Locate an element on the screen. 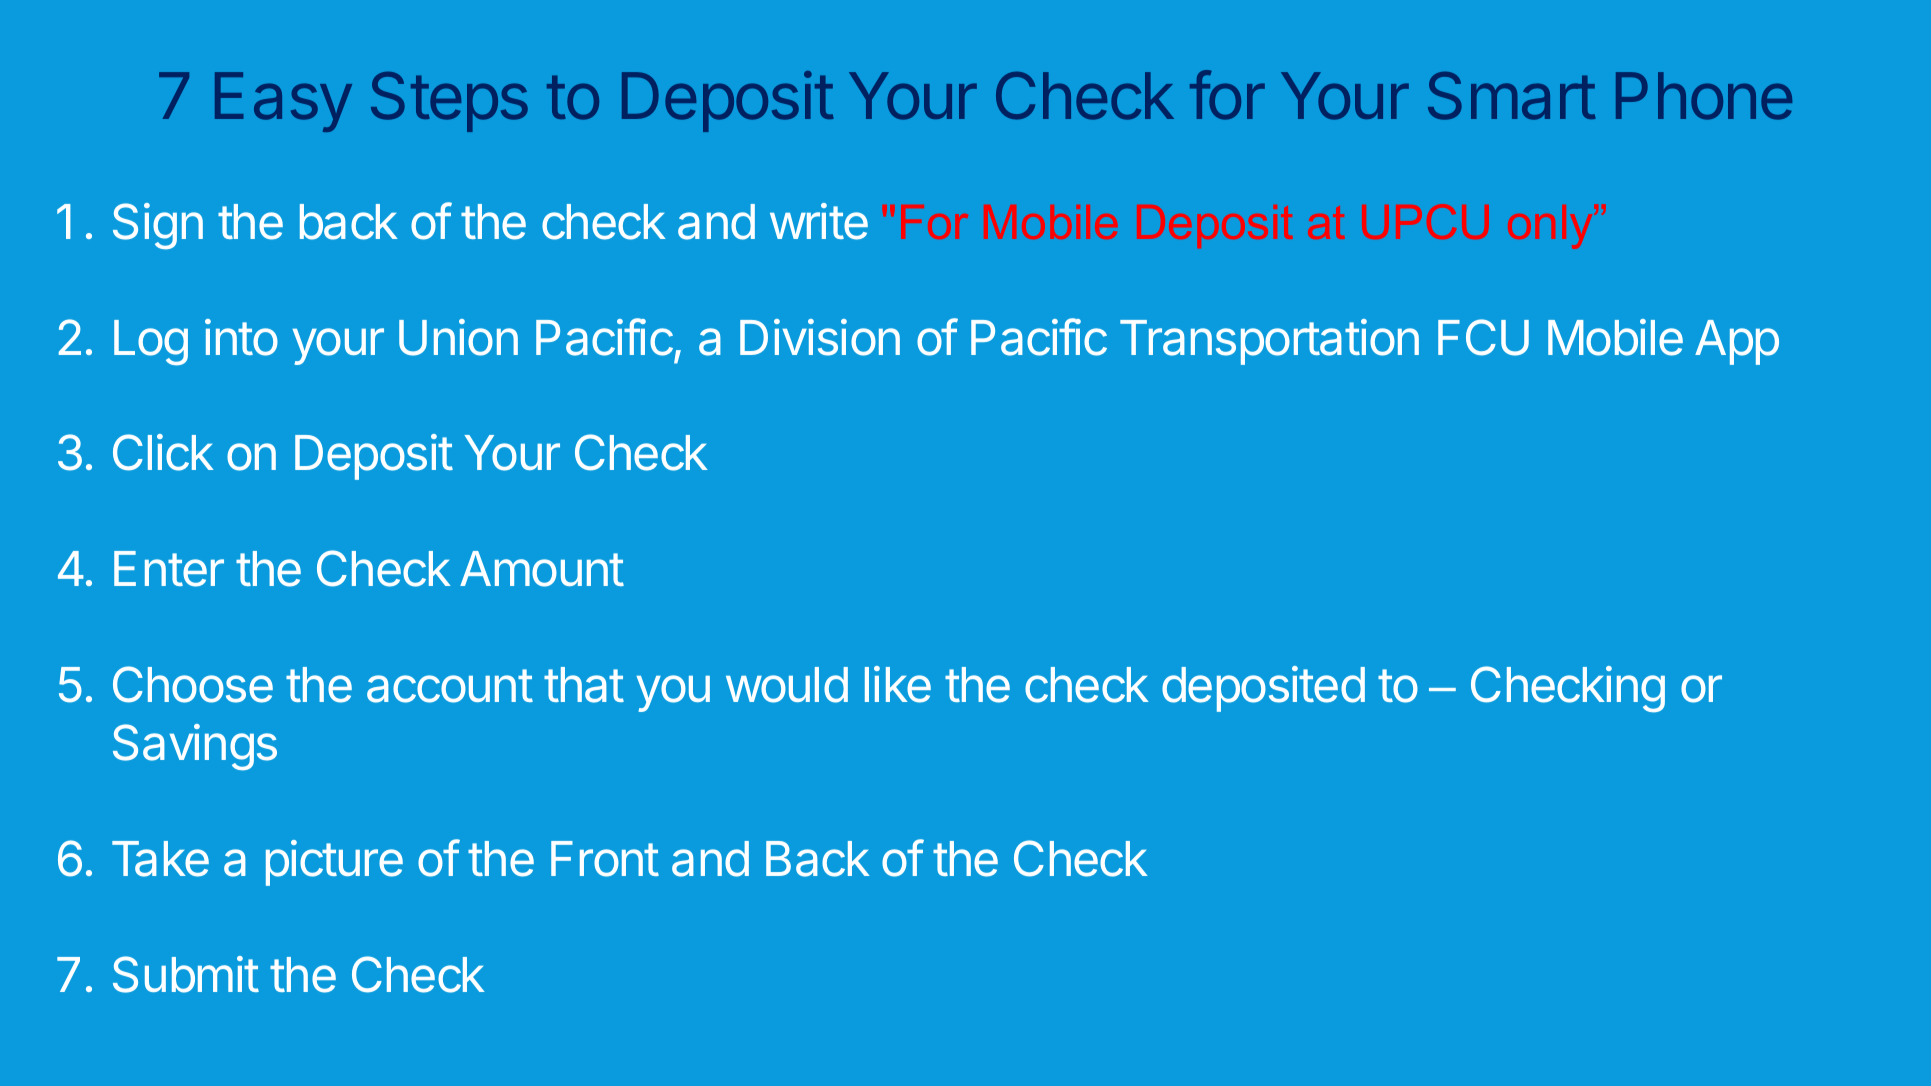  would is located at coordinates (787, 685).
